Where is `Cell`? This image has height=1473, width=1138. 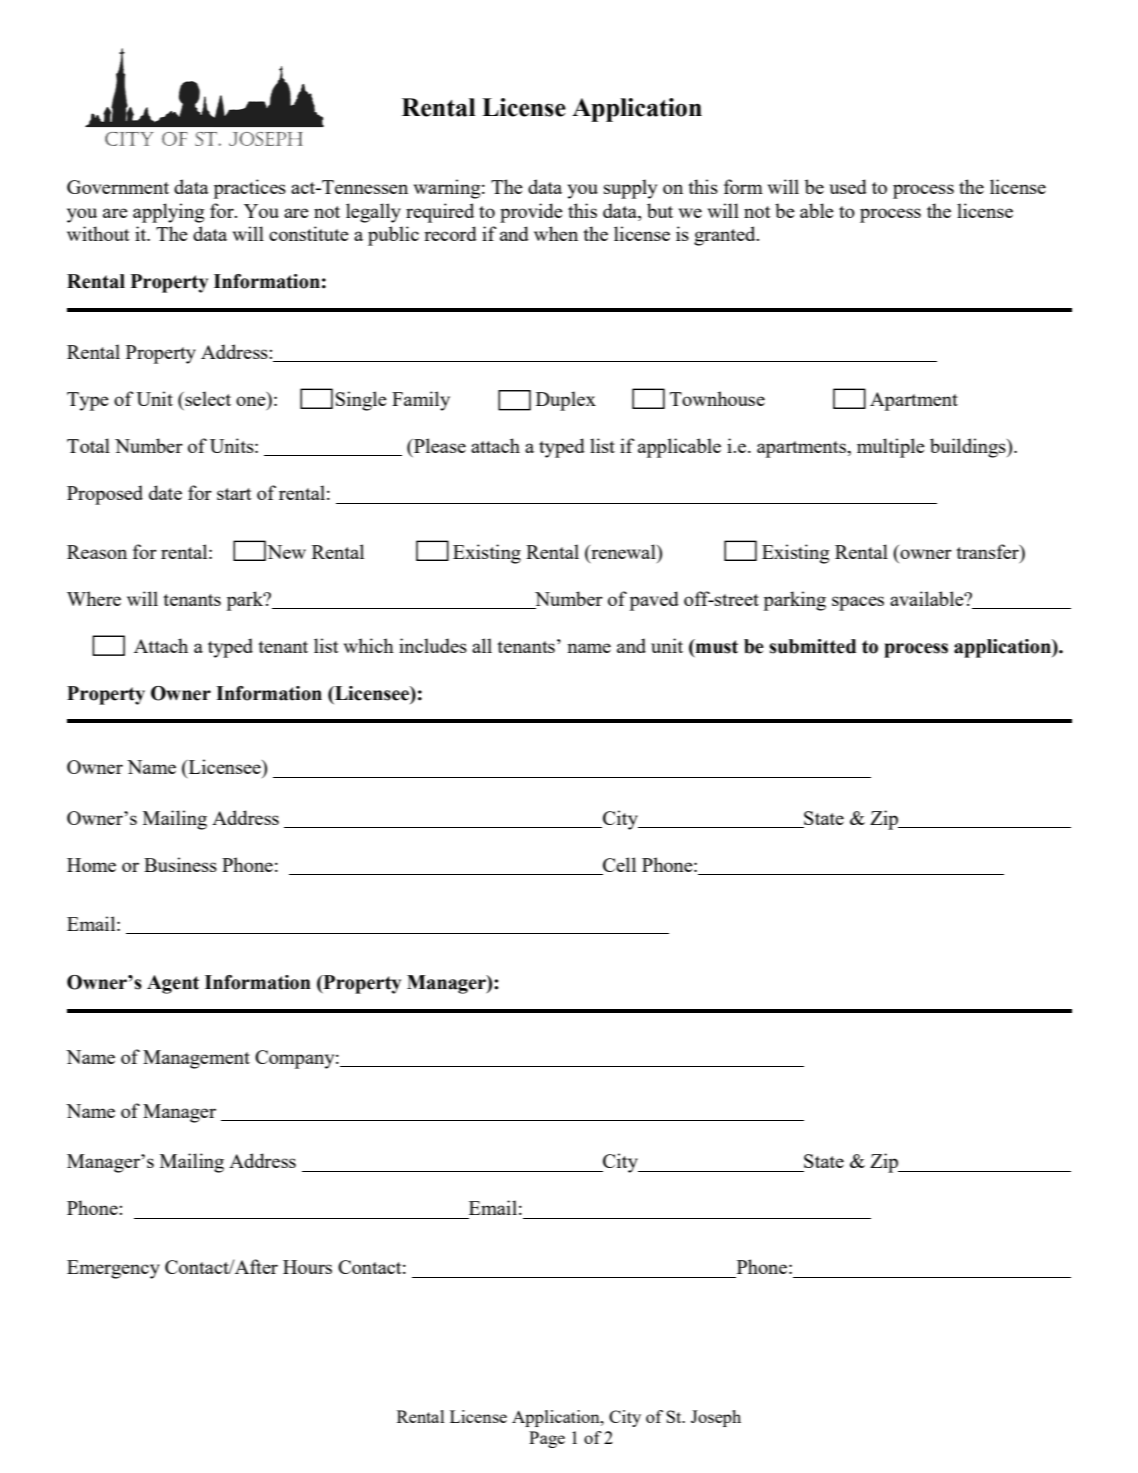
Cell is located at coordinates (618, 866).
